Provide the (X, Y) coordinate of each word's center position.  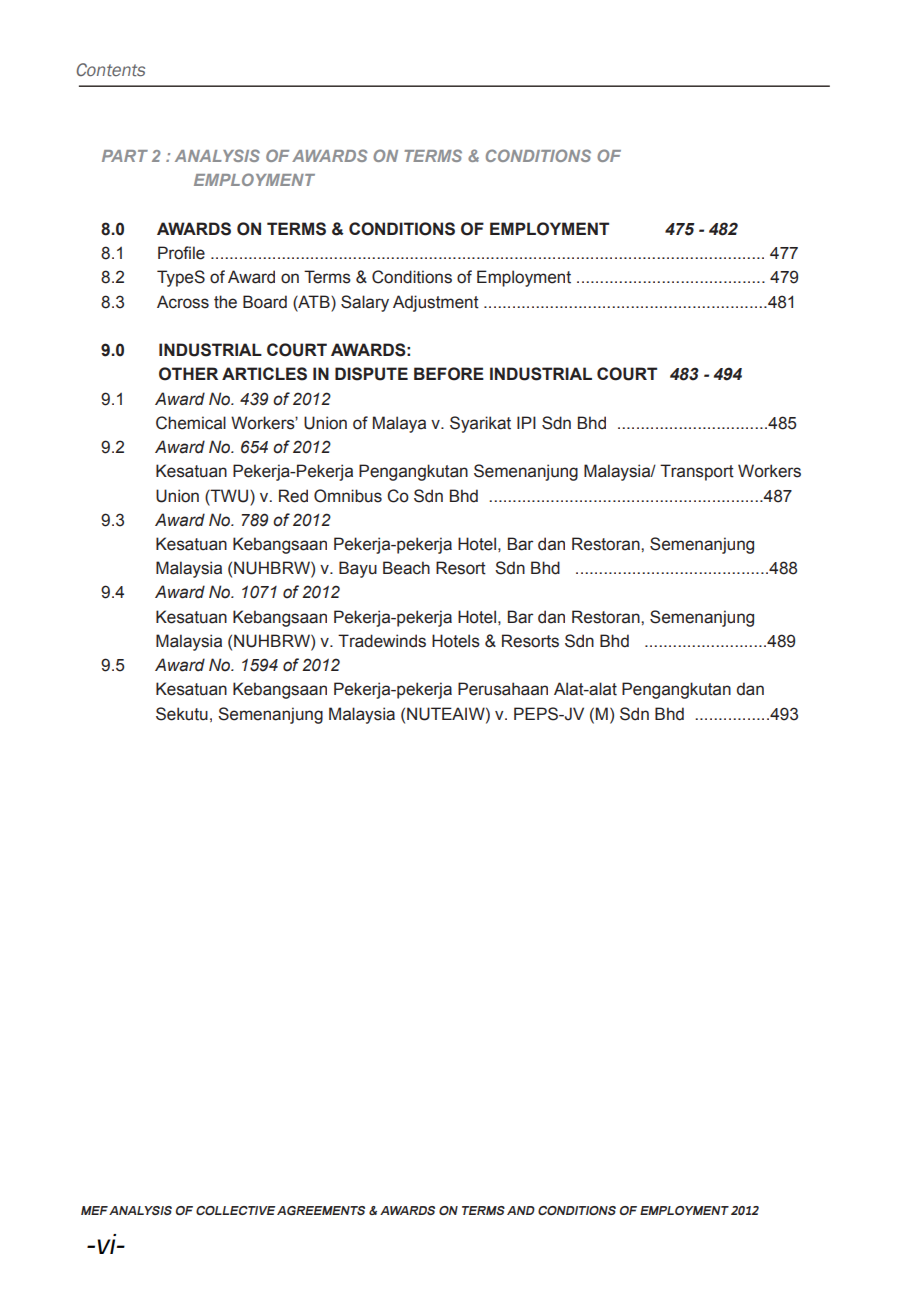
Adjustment (436, 303)
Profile (181, 253)
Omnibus (348, 496)
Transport (697, 472)
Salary (365, 303)
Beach (406, 568)
